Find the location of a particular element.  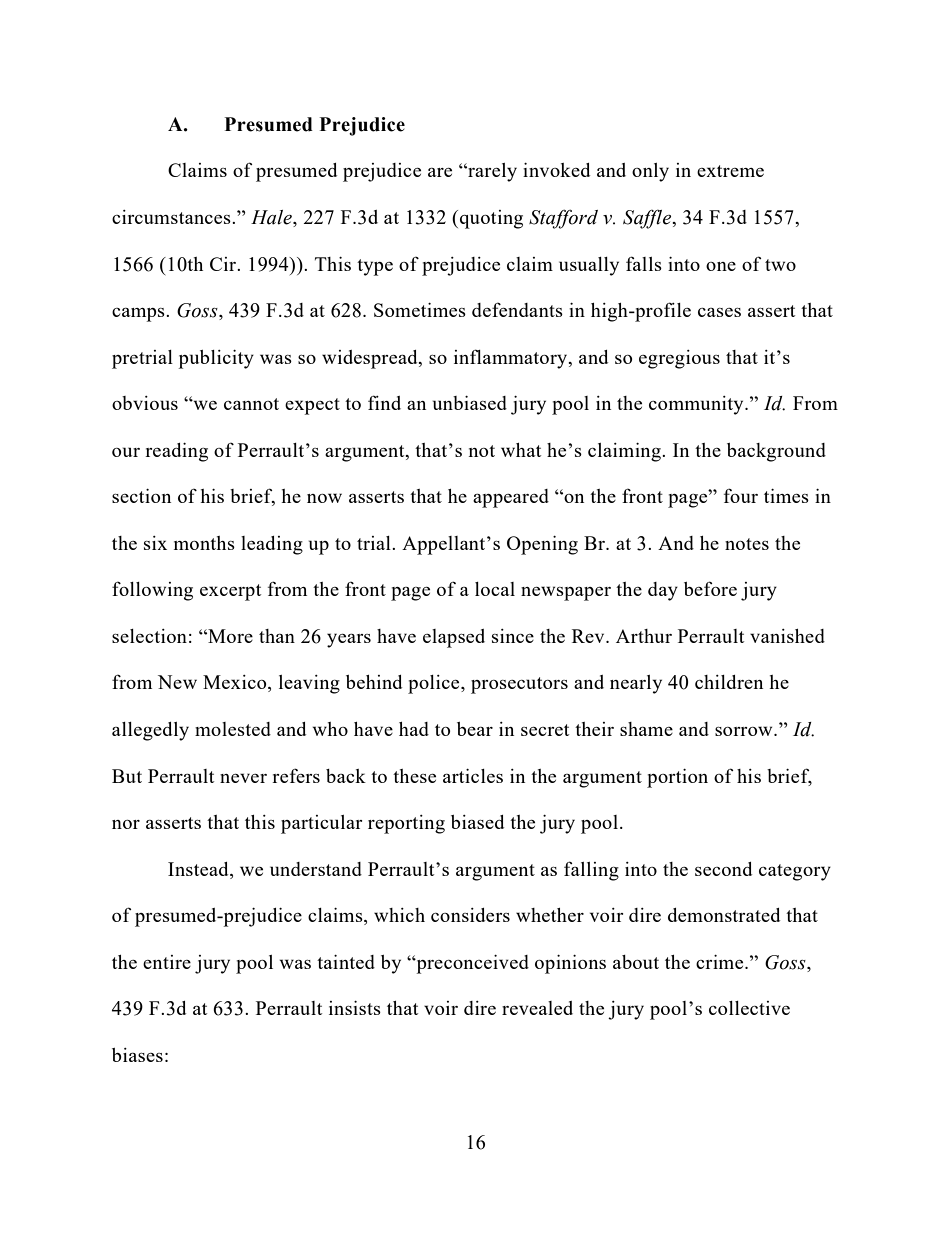

appeared is located at coordinates (511, 498).
